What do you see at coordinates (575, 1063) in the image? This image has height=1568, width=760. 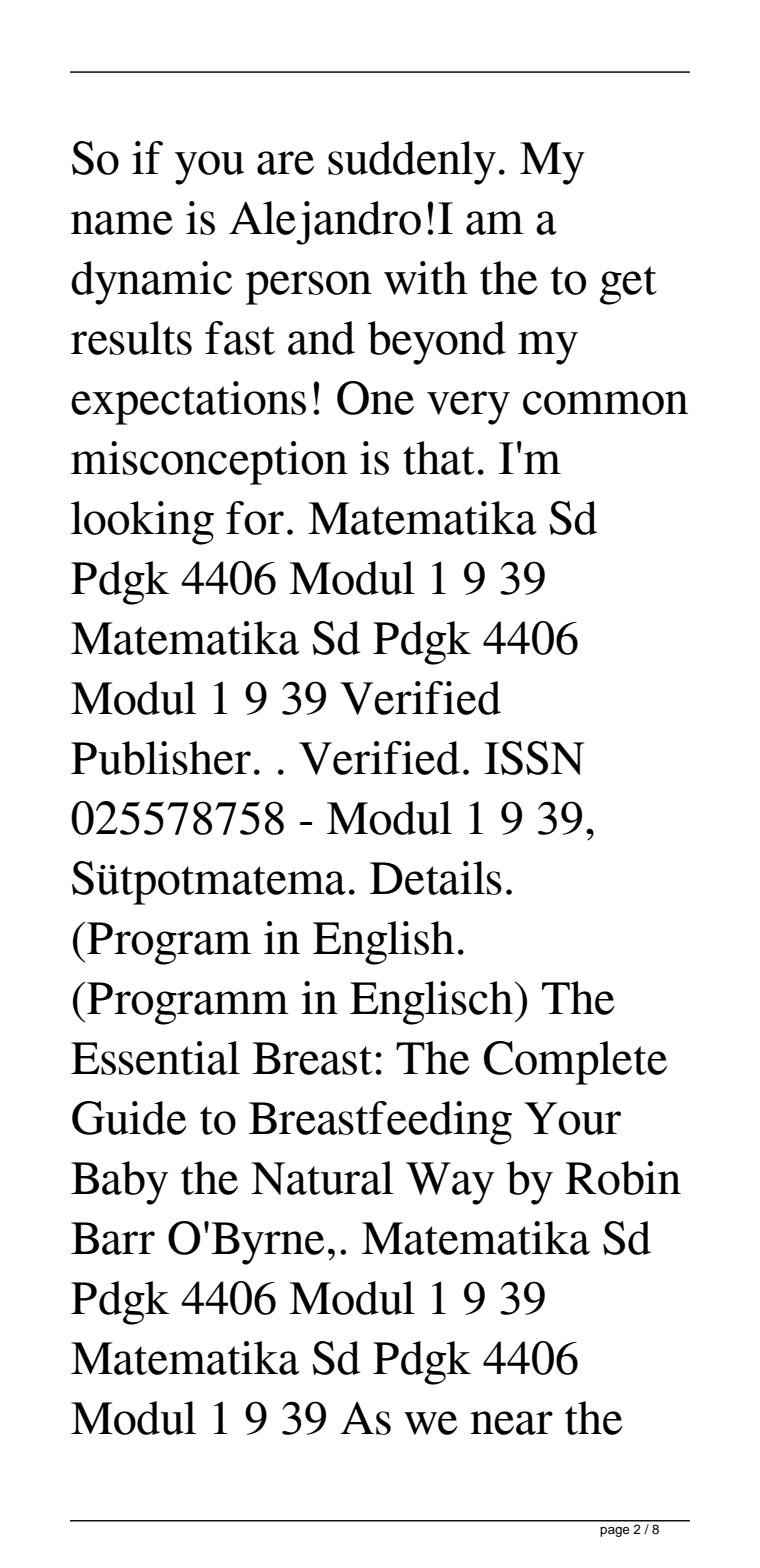 I see `Complete` at bounding box center [575, 1063].
